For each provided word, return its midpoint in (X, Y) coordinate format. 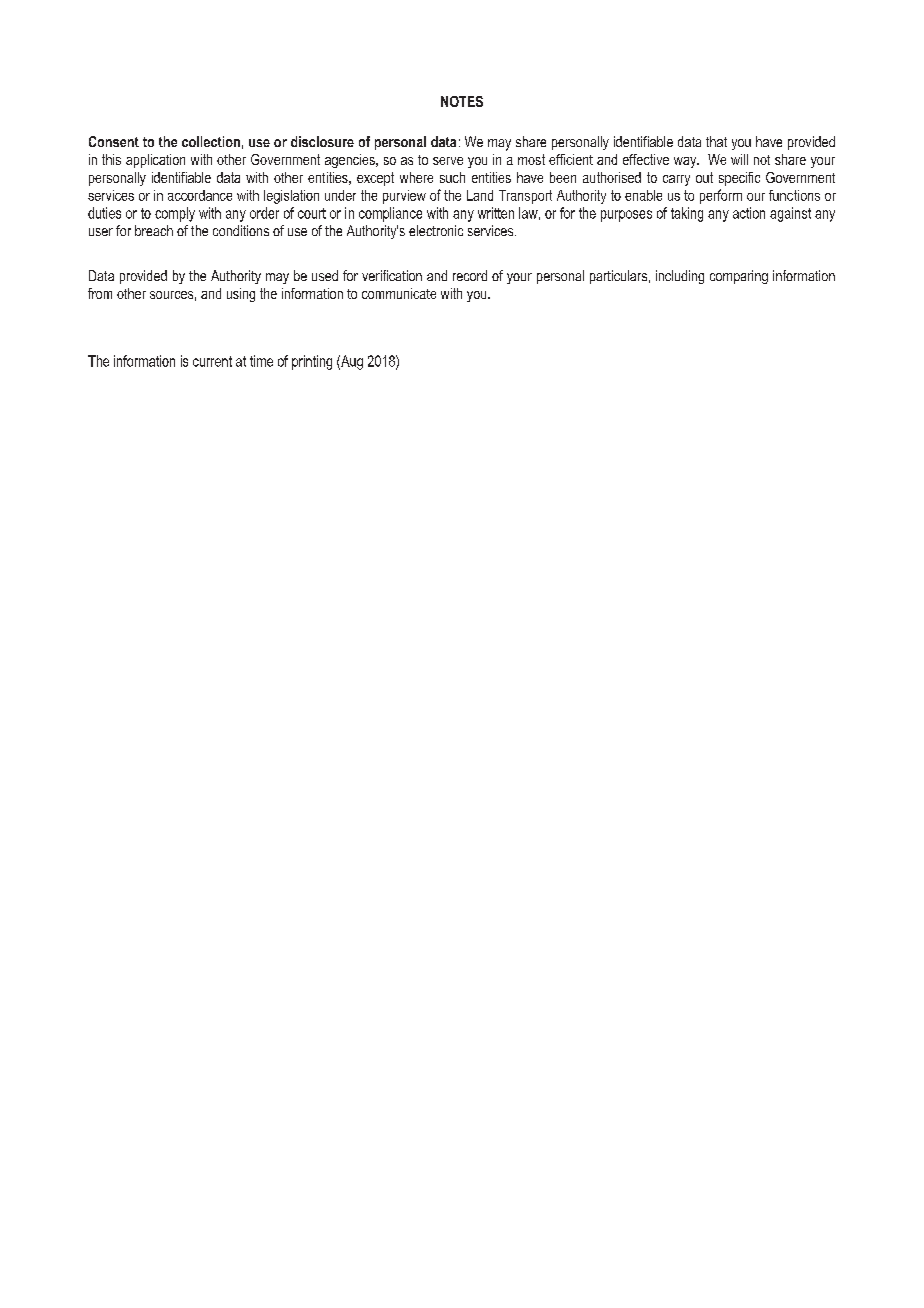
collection (211, 141)
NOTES (462, 101)
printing (312, 362)
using (241, 295)
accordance (200, 195)
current (212, 361)
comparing (739, 277)
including (680, 277)
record (470, 275)
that (716, 141)
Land (480, 195)
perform (721, 196)
